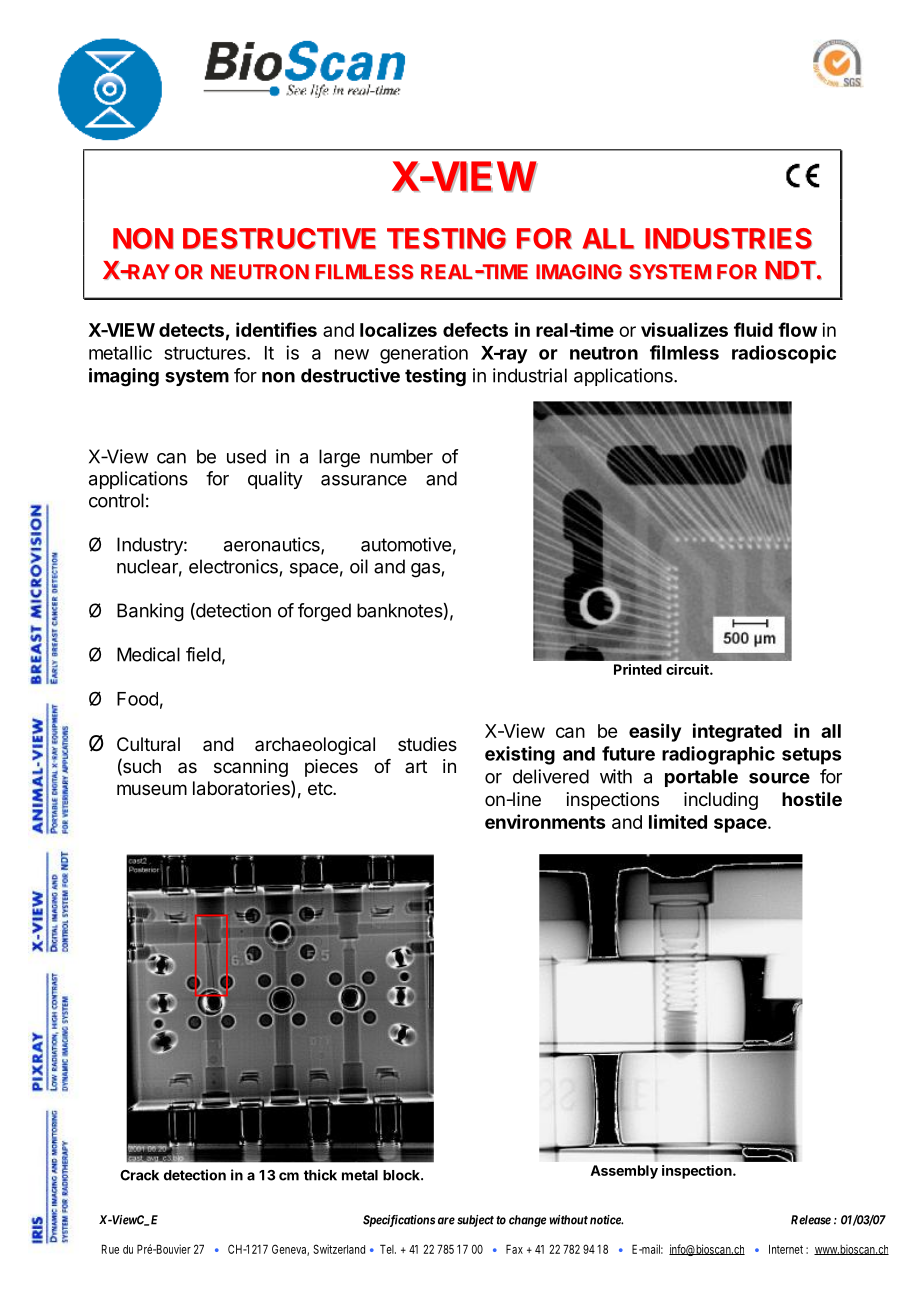  I want to click on structures, so click(206, 353).
